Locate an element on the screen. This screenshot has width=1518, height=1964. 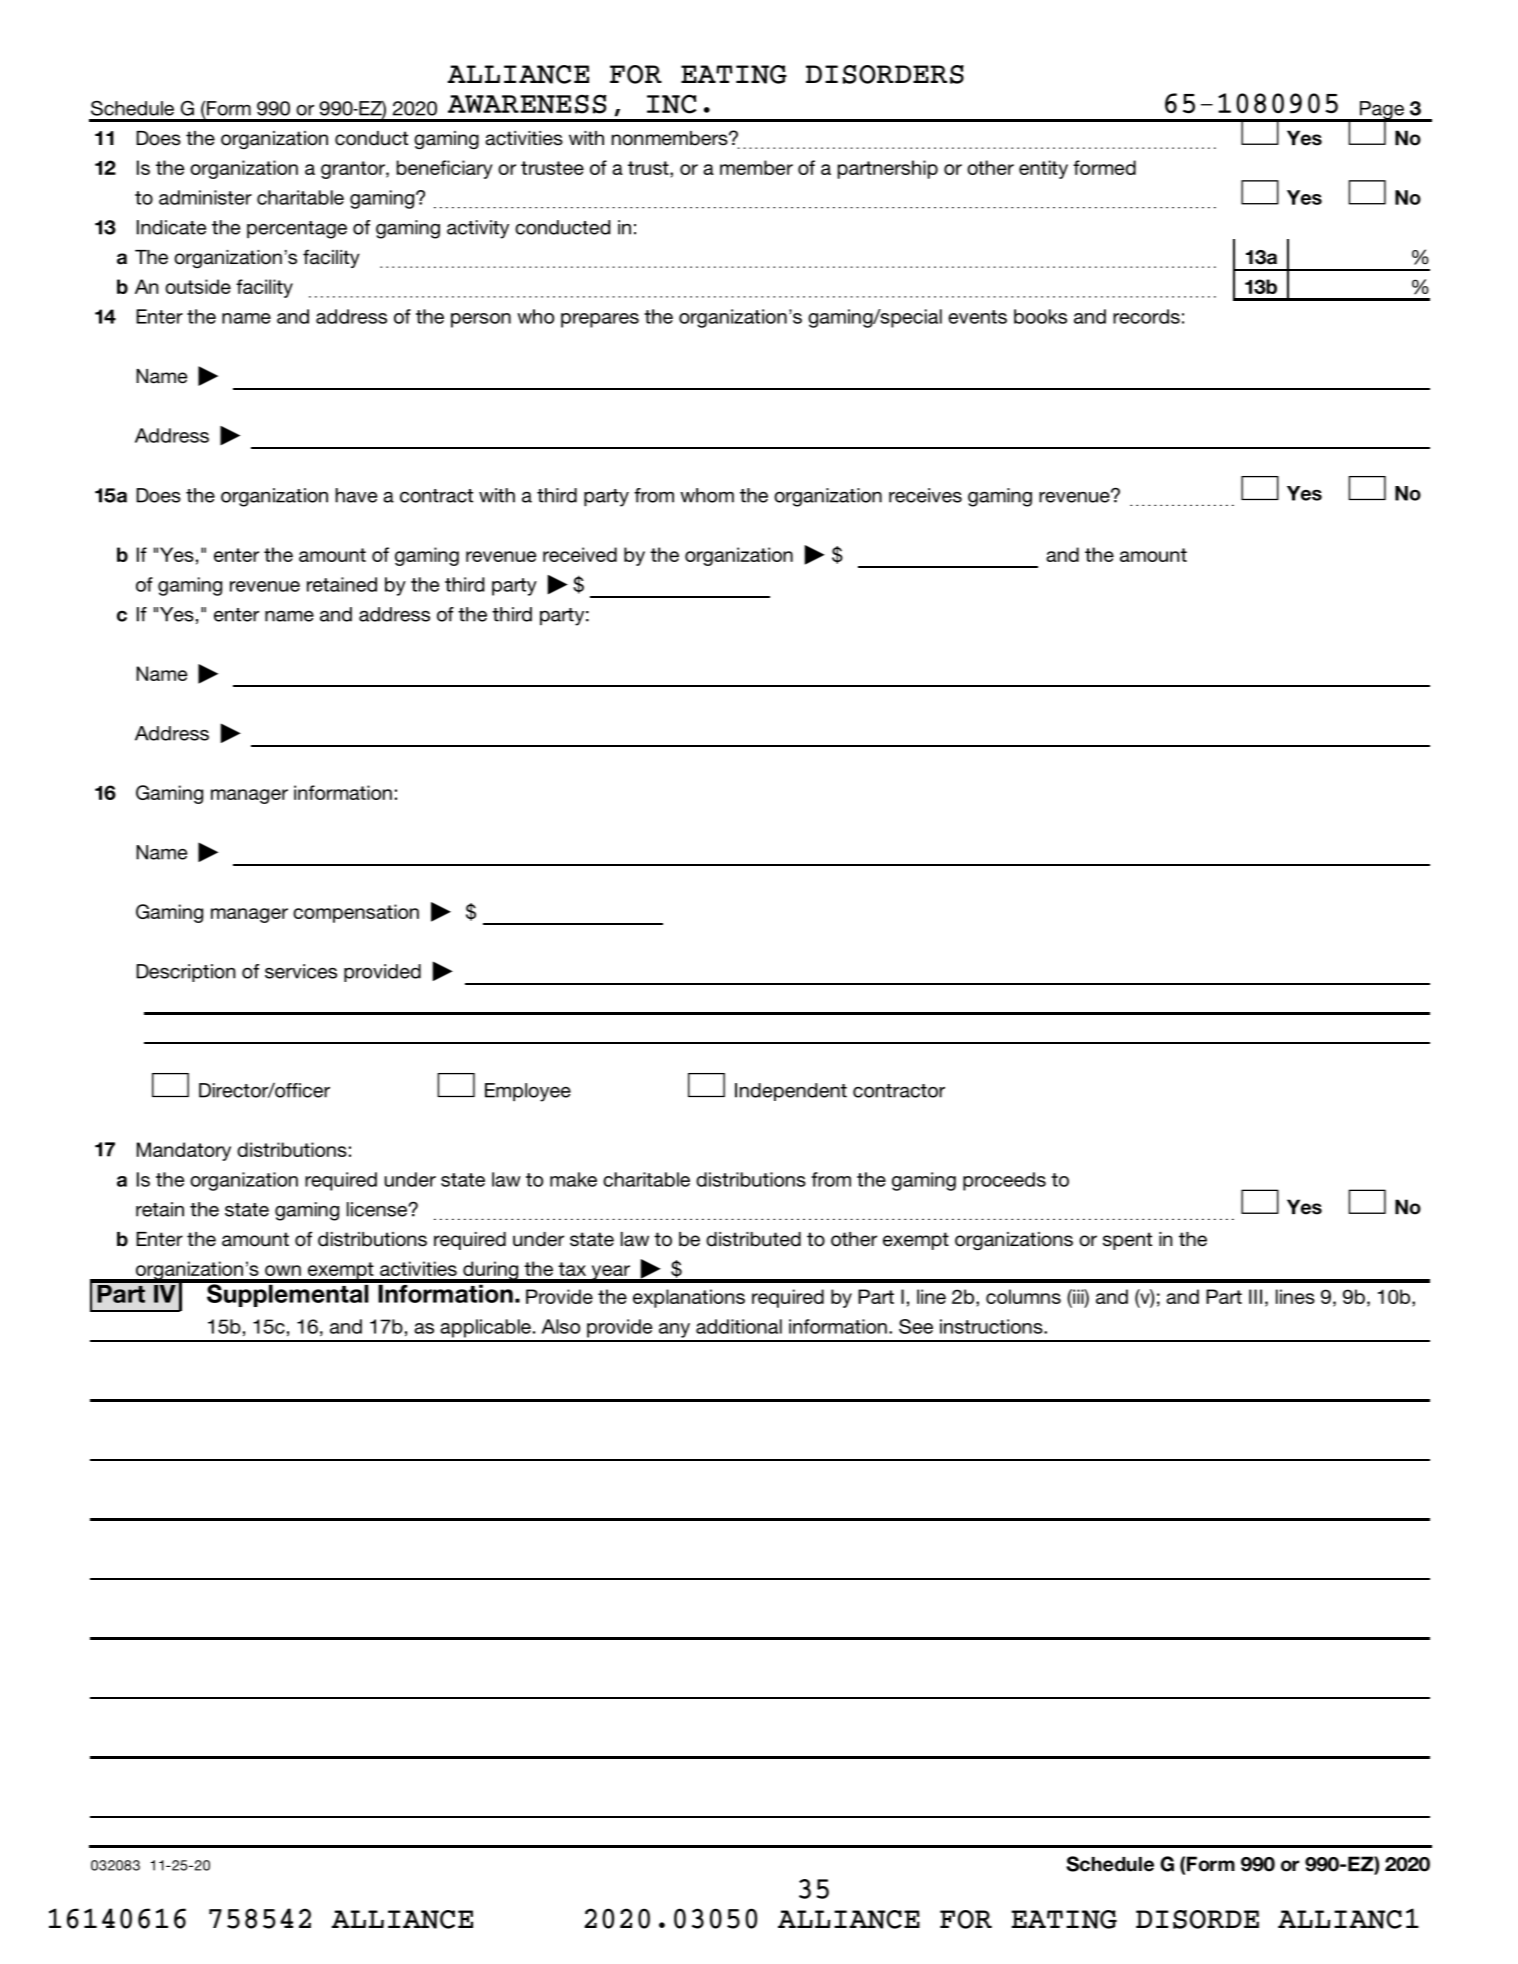
INC is located at coordinates (672, 104).
